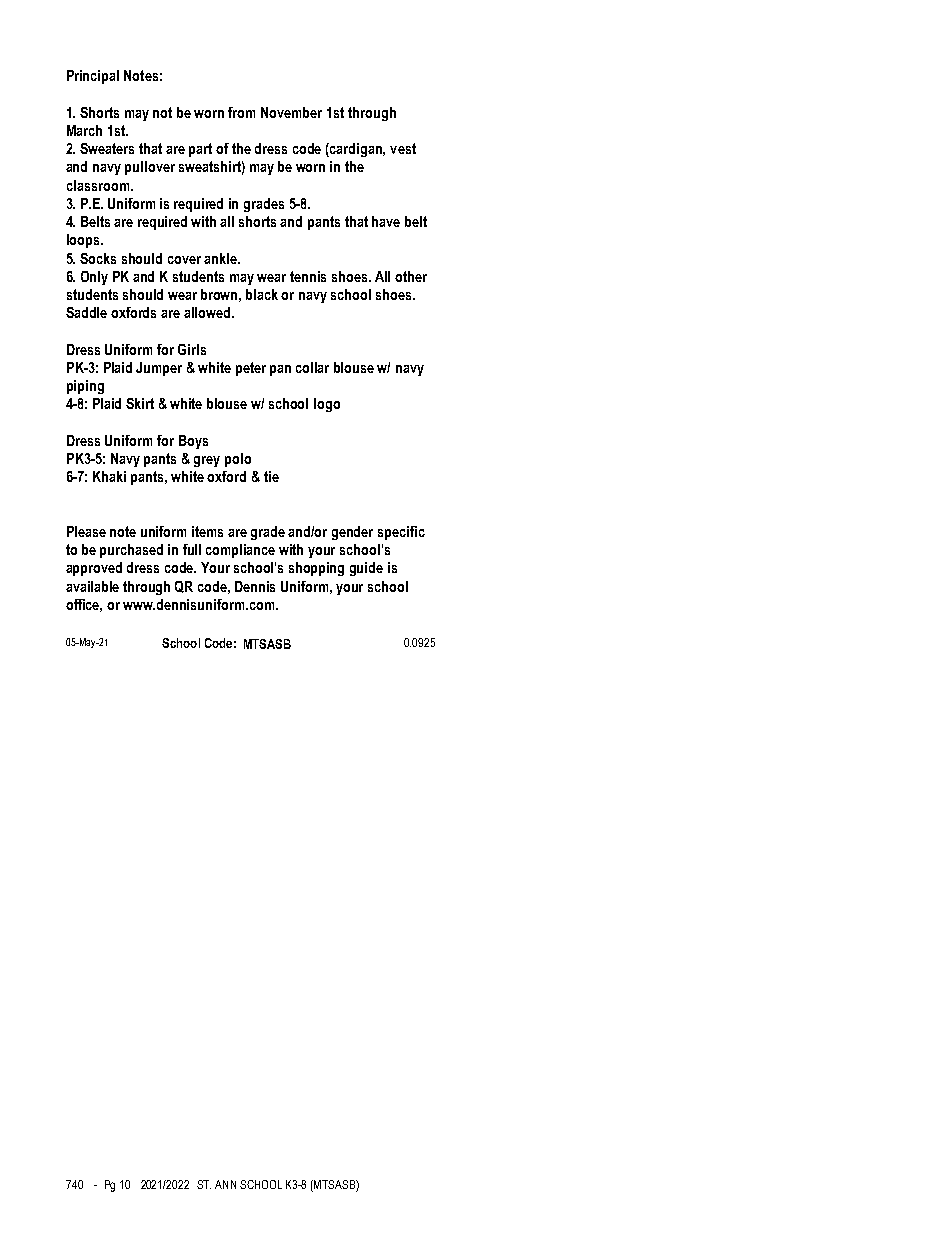 This image has height=1233, width=952. What do you see at coordinates (109, 476) in the image?
I see `Khaki` at bounding box center [109, 476].
